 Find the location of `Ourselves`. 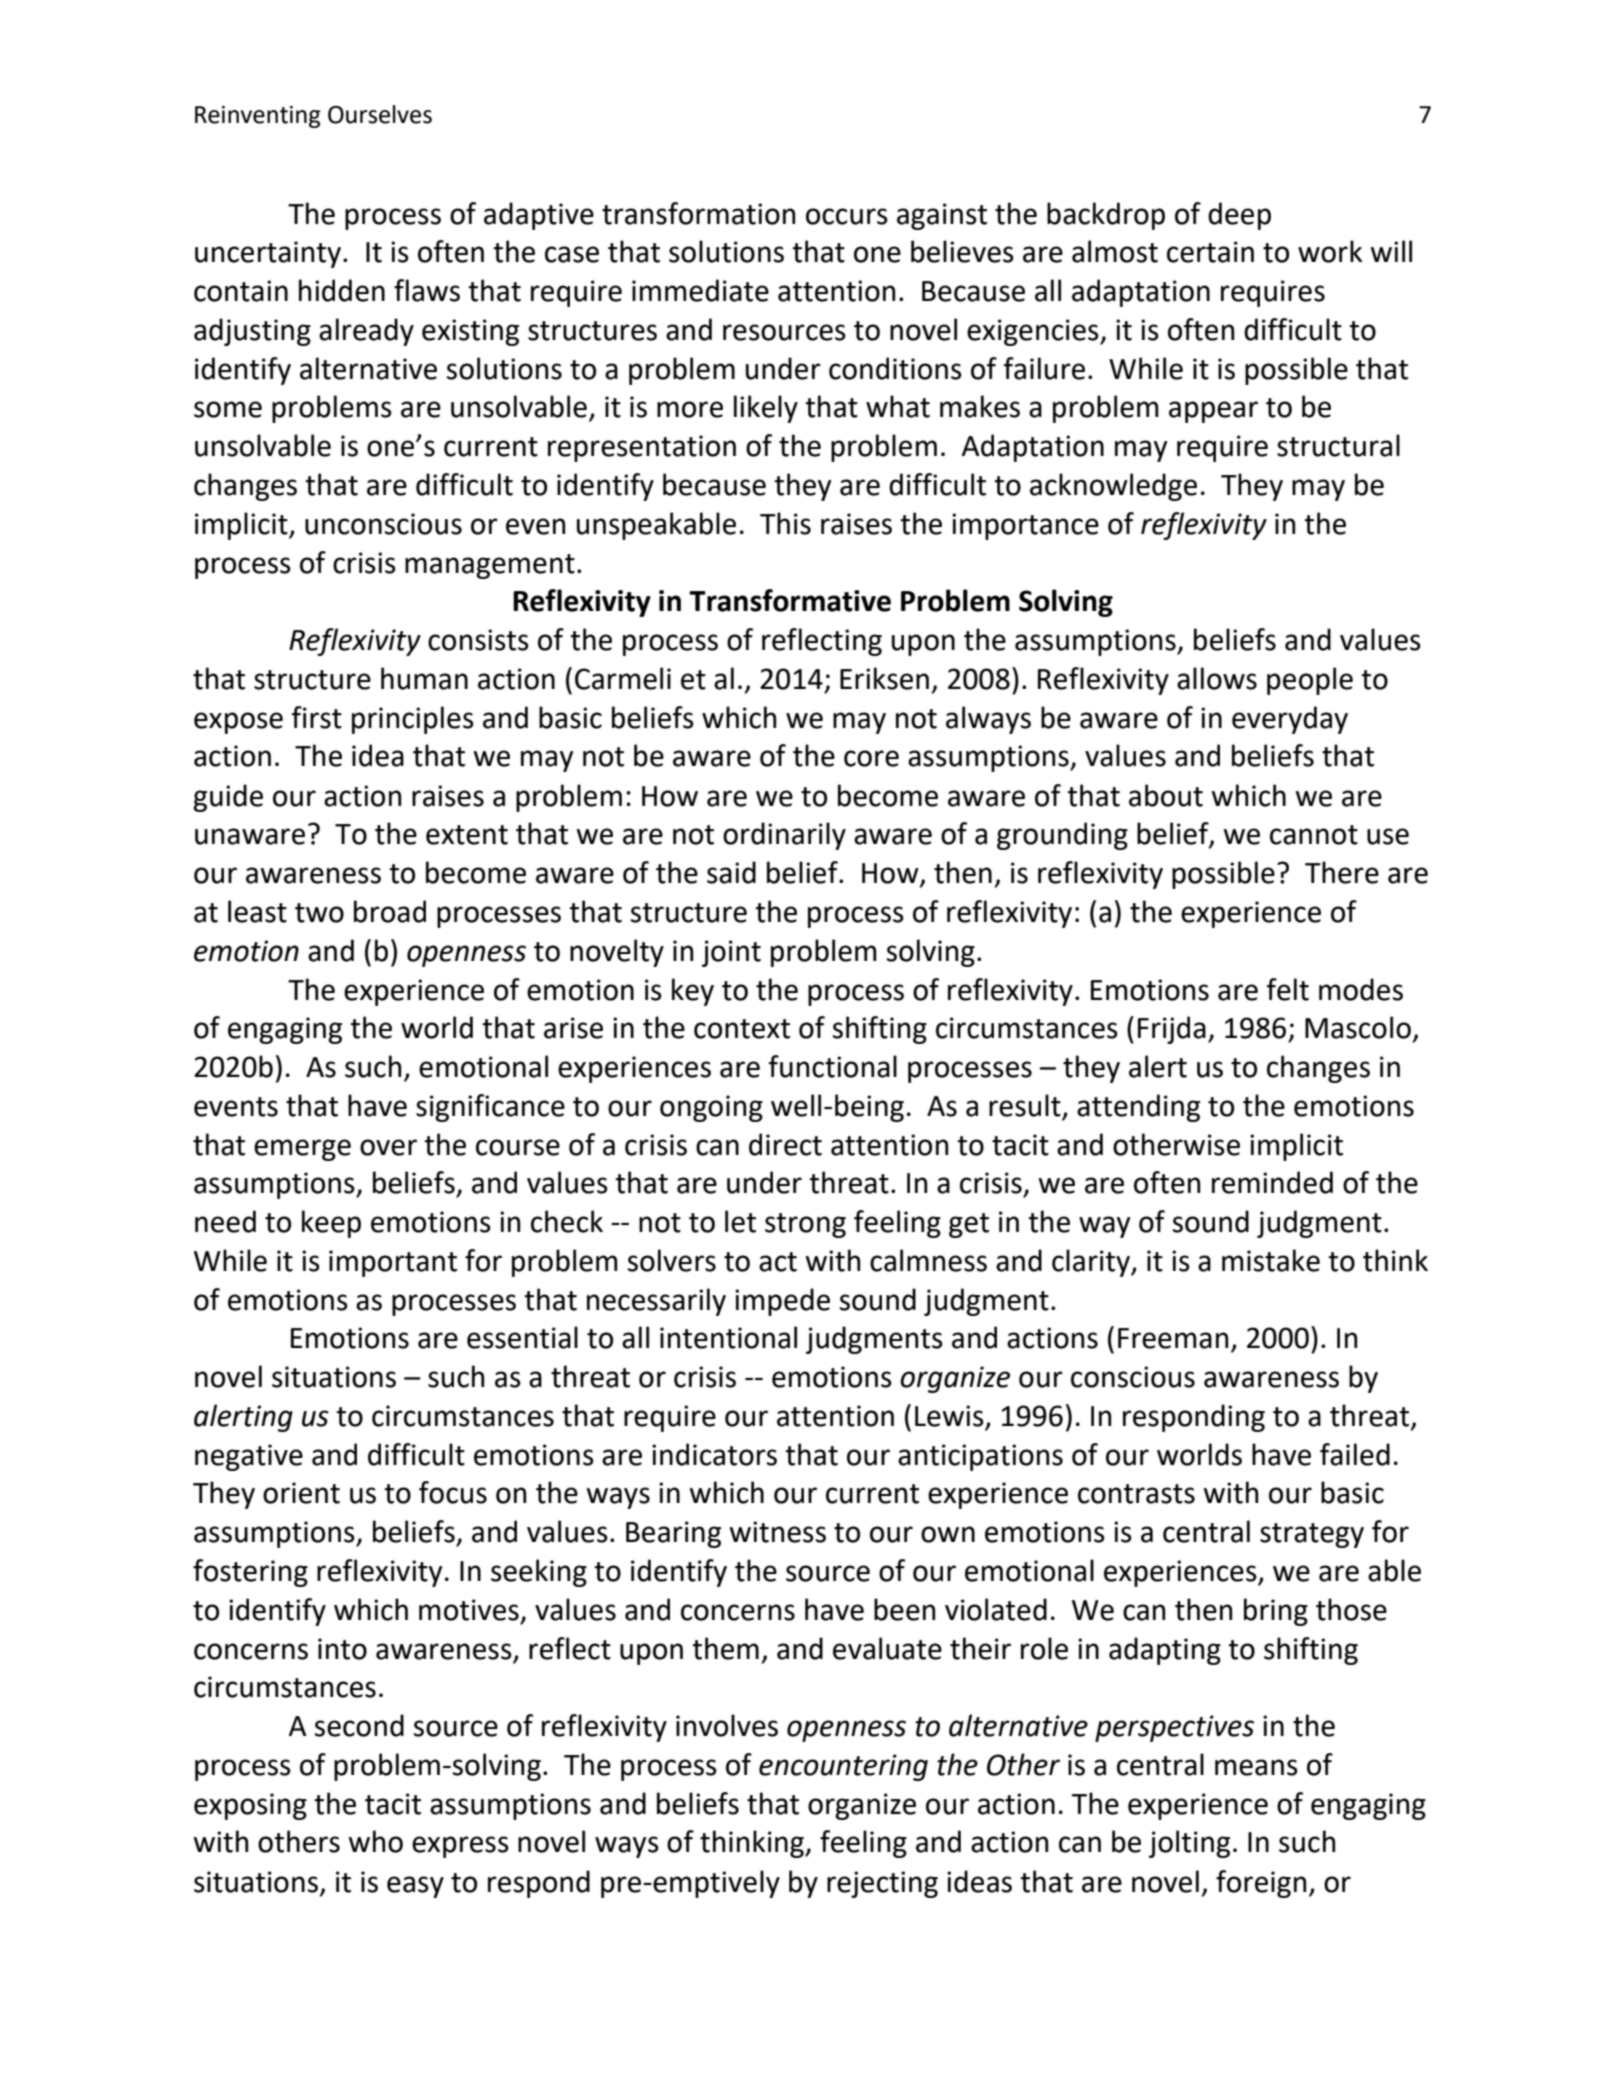

Ourselves is located at coordinates (380, 114).
